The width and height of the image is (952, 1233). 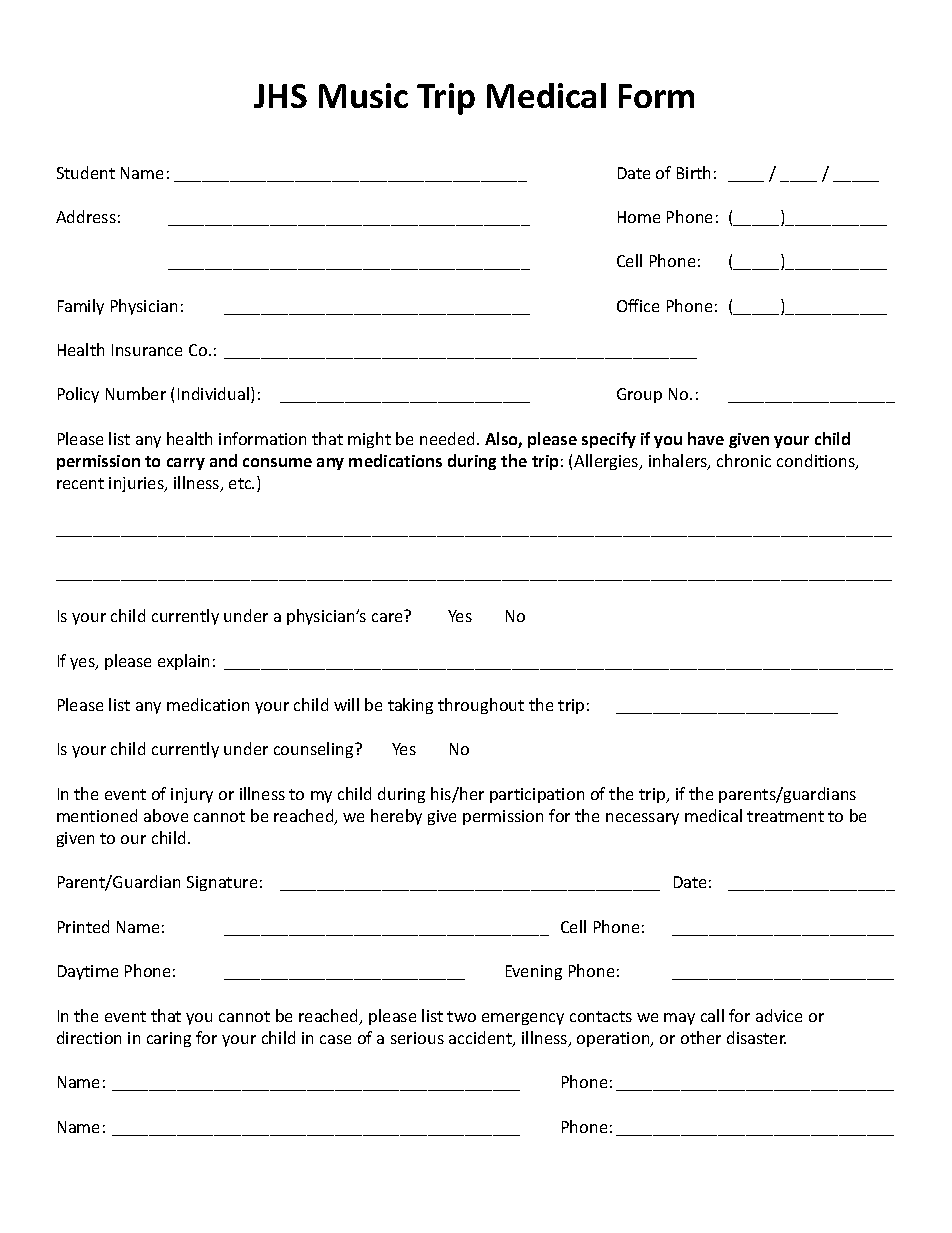 I want to click on caring, so click(x=169, y=1039).
